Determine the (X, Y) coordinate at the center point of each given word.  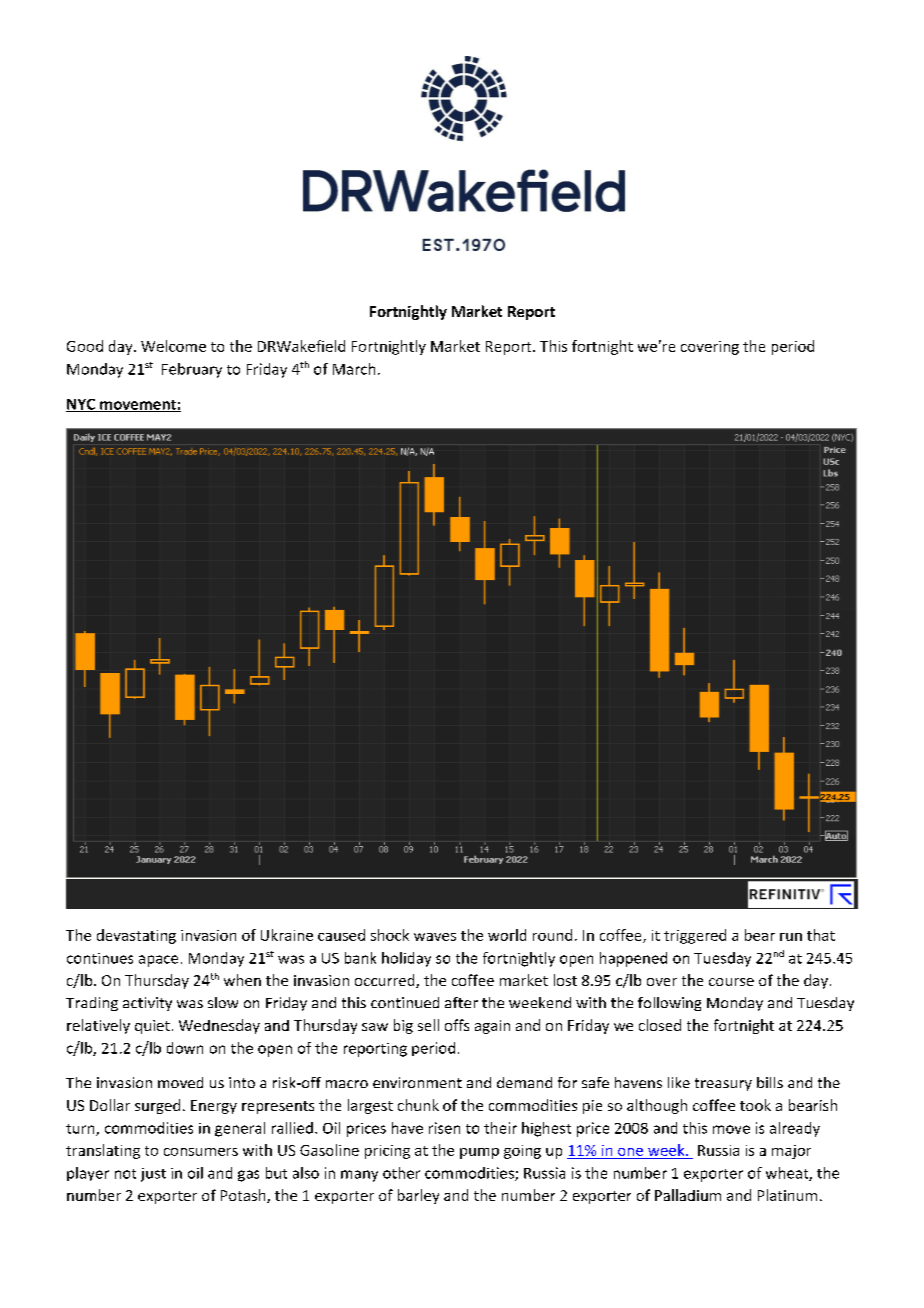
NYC (82, 405)
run (791, 937)
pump (479, 1153)
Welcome (173, 346)
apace (158, 961)
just (153, 1175)
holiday (406, 959)
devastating (136, 936)
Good (85, 346)
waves (435, 937)
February (192, 370)
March (354, 369)
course (731, 982)
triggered (695, 936)
